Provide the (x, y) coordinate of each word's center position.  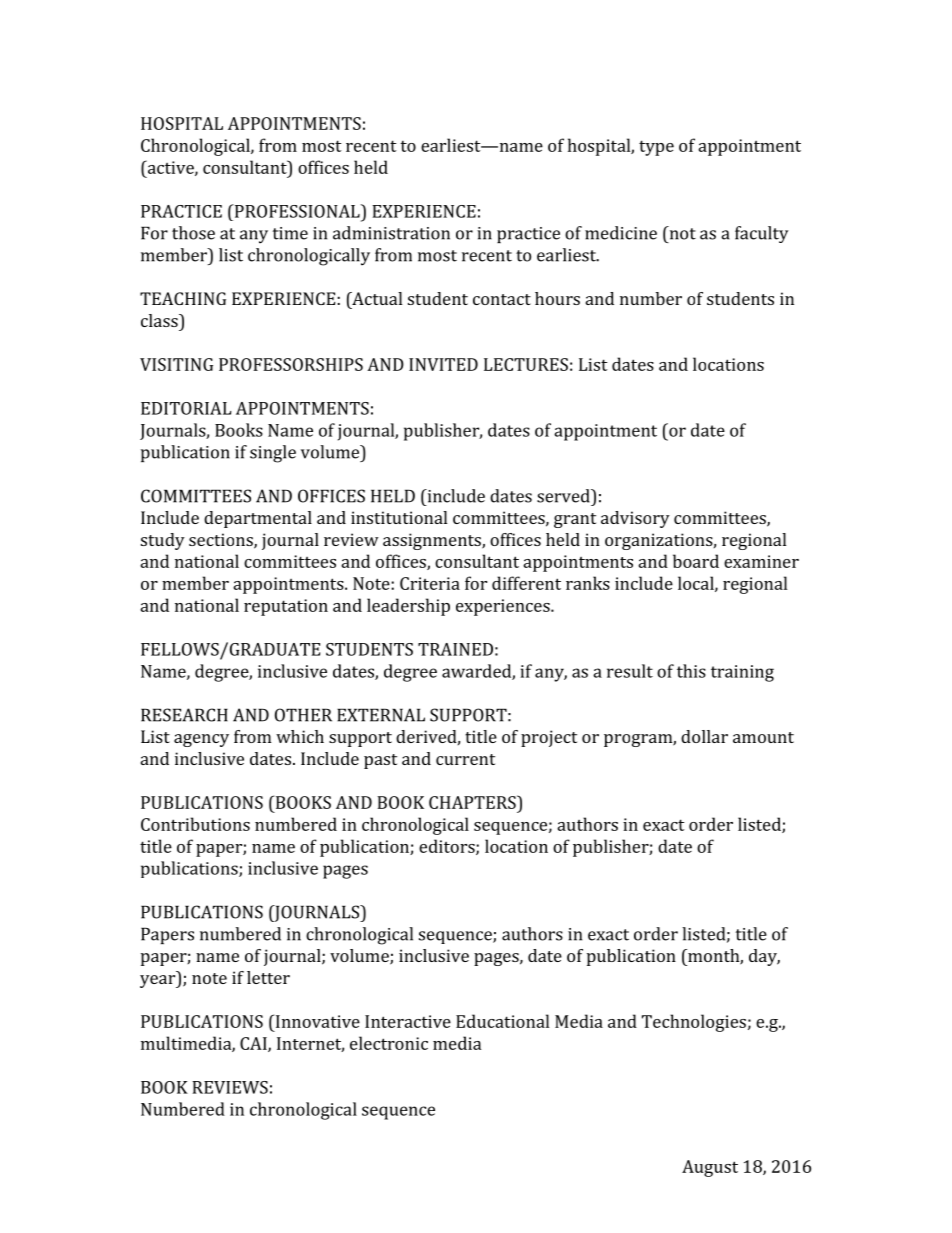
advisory (635, 519)
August (710, 1168)
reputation (286, 607)
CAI (254, 1044)
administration (391, 233)
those (193, 233)
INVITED (443, 364)
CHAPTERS (473, 802)
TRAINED (455, 649)
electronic (389, 1043)
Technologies (694, 1023)
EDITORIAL (186, 408)
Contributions (195, 824)
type (656, 148)
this (691, 671)
